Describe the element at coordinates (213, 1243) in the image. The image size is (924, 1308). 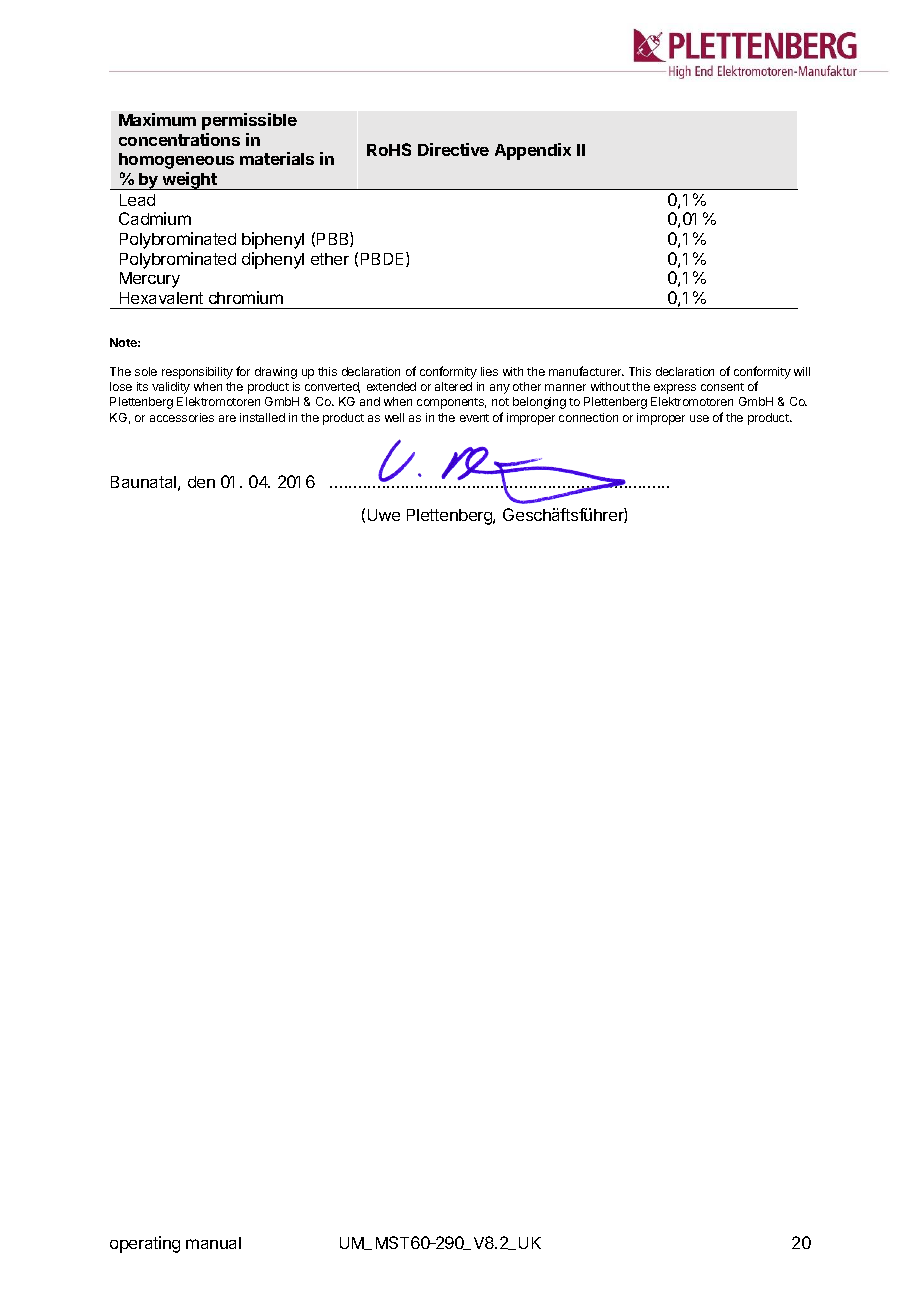
I see `manual` at that location.
